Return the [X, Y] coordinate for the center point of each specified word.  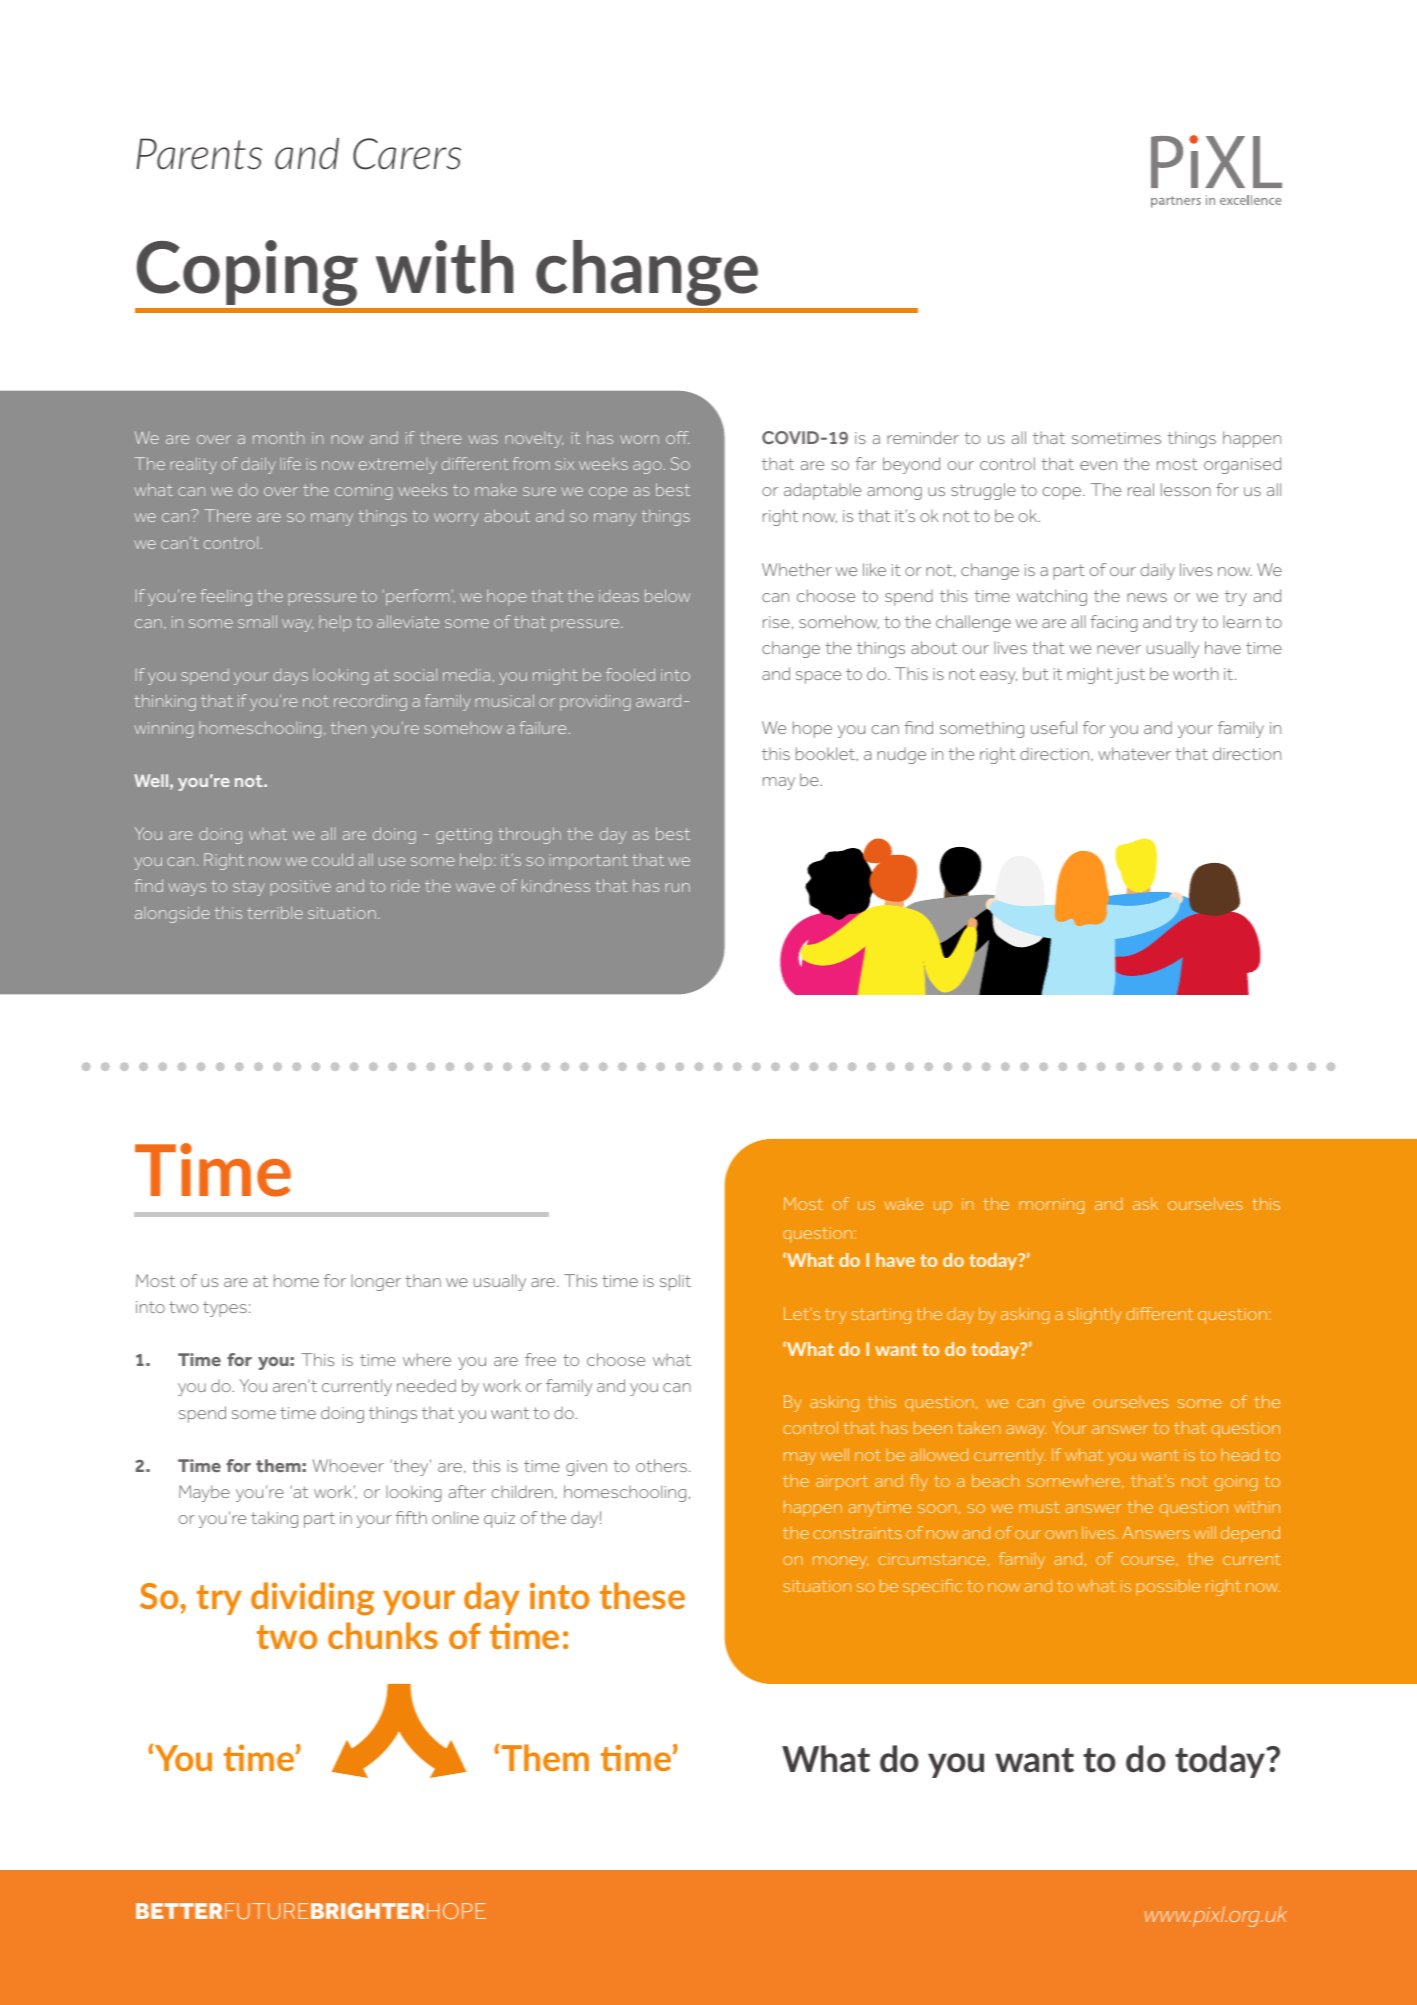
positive [301, 887]
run [678, 887]
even [1098, 465]
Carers [407, 154]
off [678, 437]
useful [1054, 727]
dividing [312, 1599]
